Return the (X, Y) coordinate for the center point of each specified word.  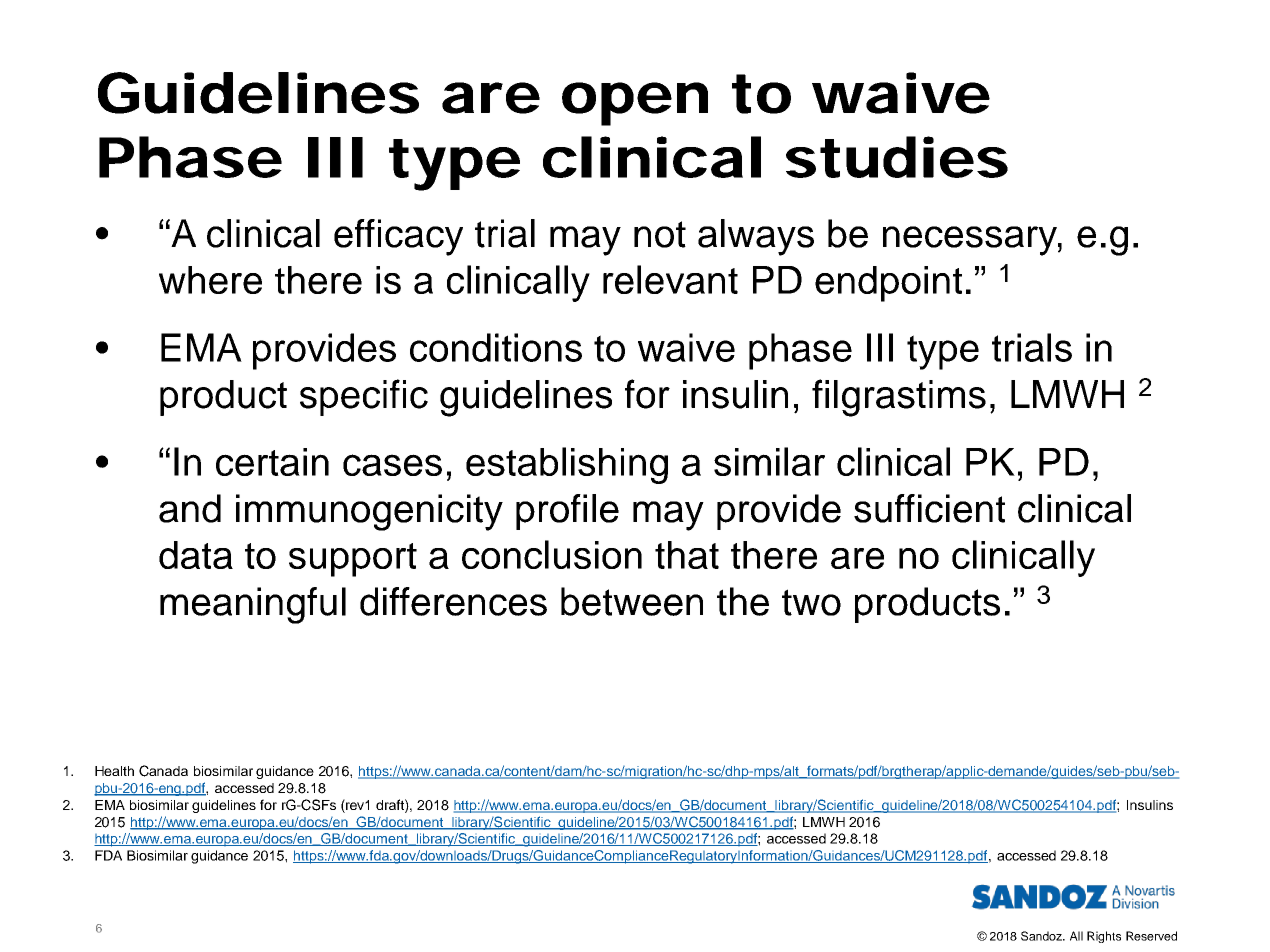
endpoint (888, 284)
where (210, 280)
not (660, 234)
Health (114, 771)
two (811, 602)
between (632, 601)
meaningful (253, 605)
